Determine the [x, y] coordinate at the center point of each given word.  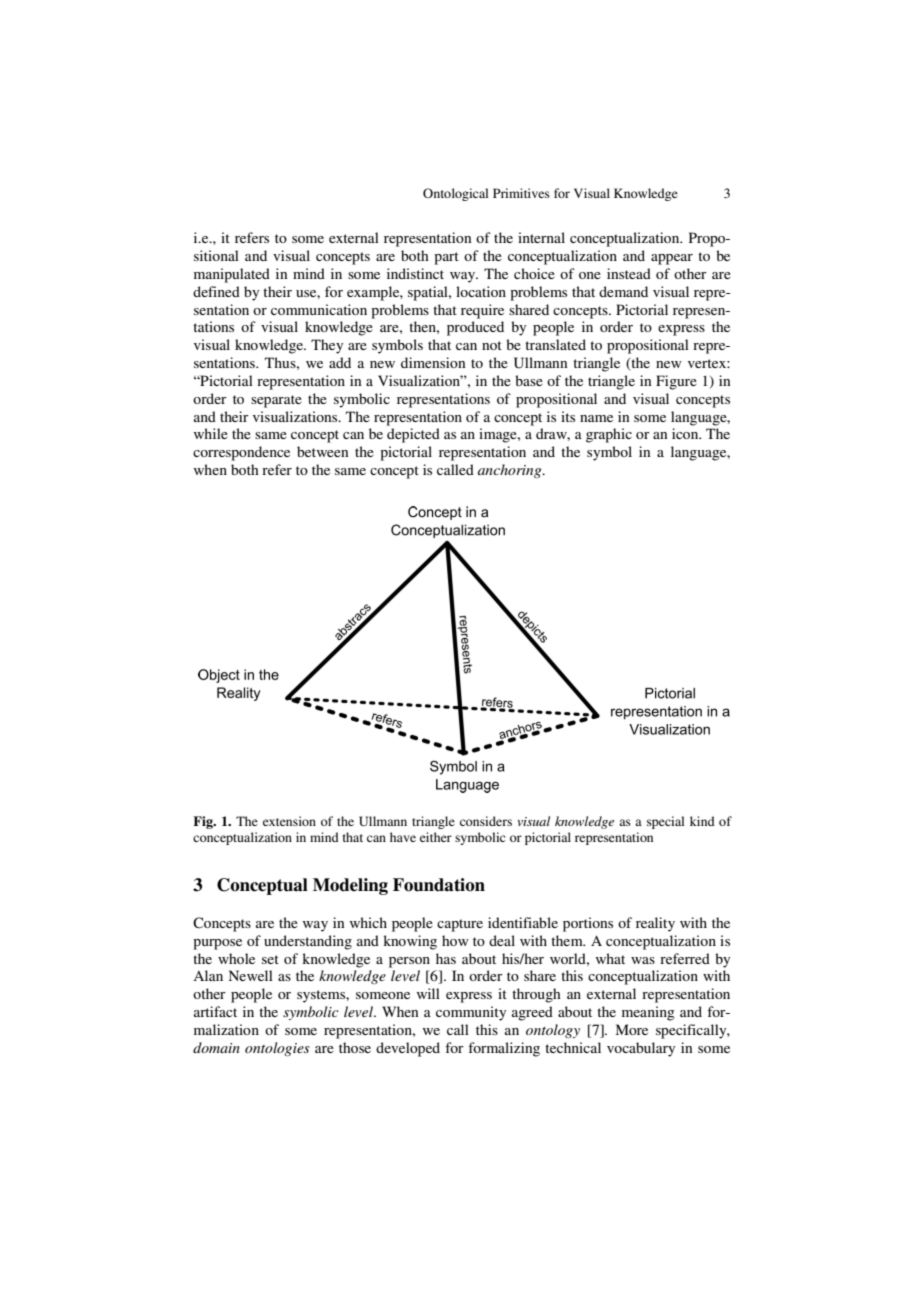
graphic [609, 435]
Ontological [455, 194]
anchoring [511, 471]
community [471, 1013]
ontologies [277, 1049]
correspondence [241, 453]
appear [672, 259]
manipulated [232, 275]
